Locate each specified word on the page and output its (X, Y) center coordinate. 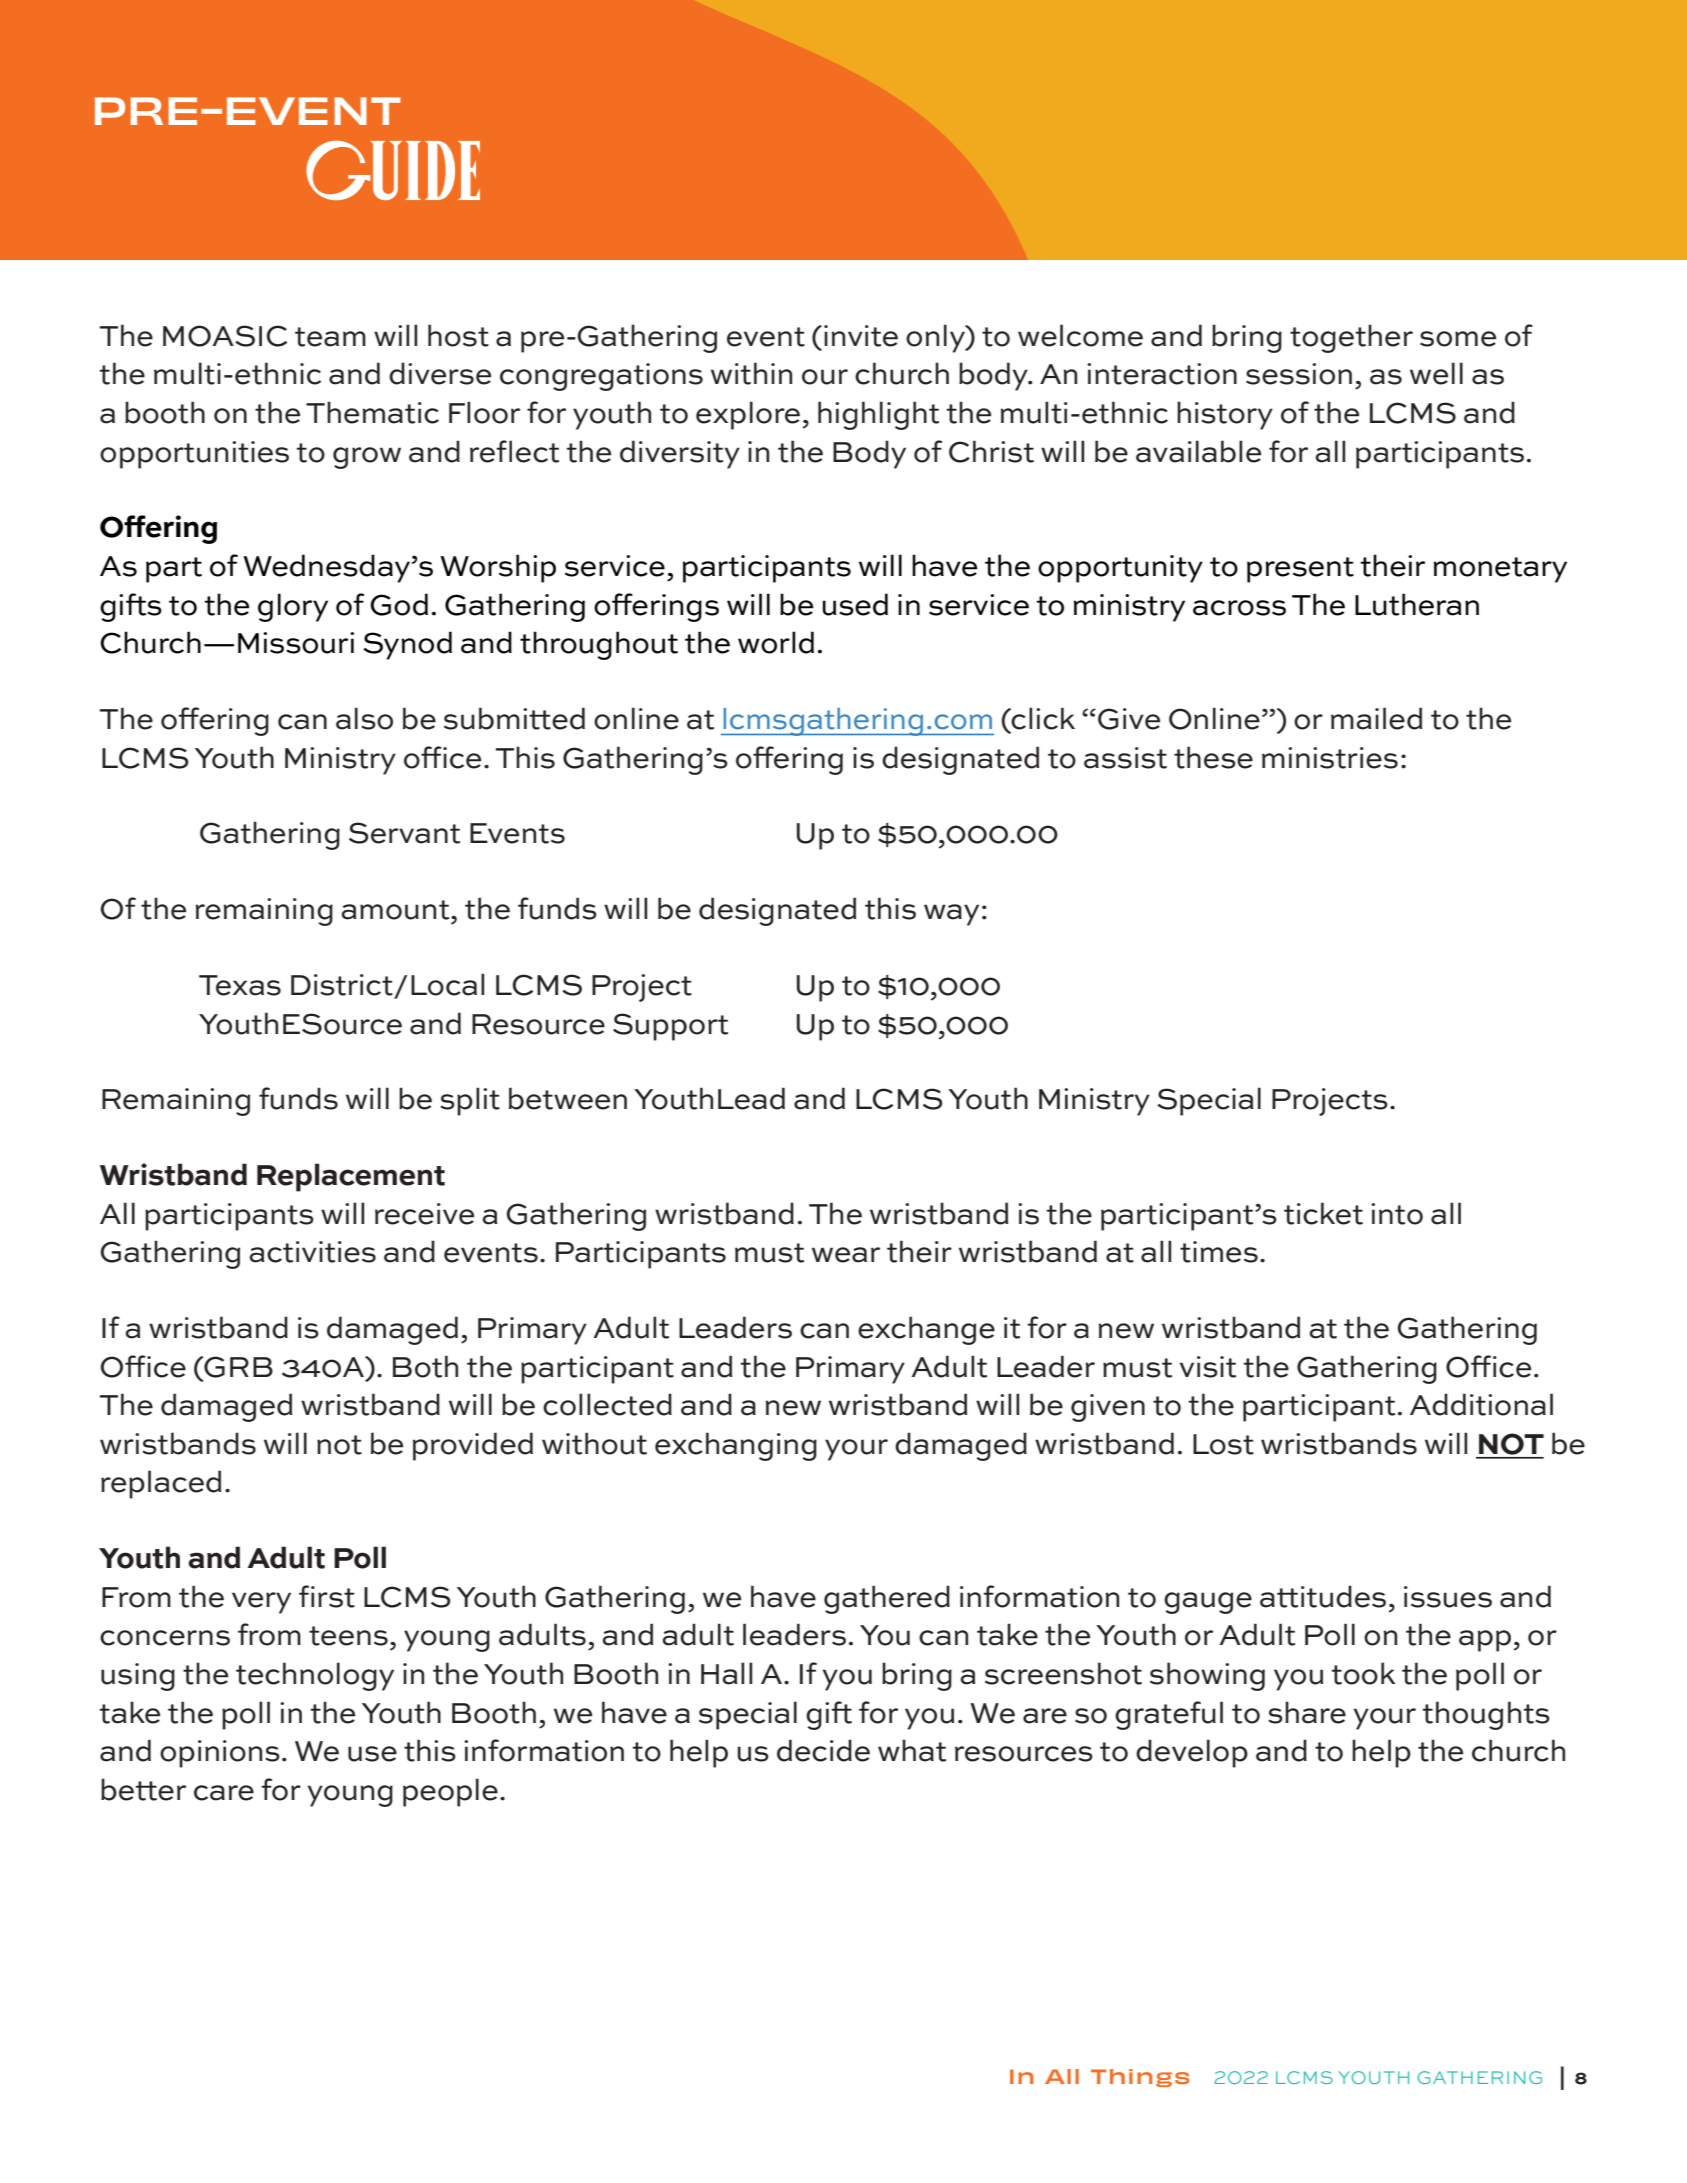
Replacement (351, 1177)
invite (861, 336)
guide (393, 170)
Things (1140, 2078)
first (327, 1596)
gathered (887, 1599)
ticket (1323, 1213)
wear (846, 1255)
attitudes (1323, 1596)
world (776, 642)
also (364, 718)
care (224, 1793)
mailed (1376, 718)
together (1351, 338)
